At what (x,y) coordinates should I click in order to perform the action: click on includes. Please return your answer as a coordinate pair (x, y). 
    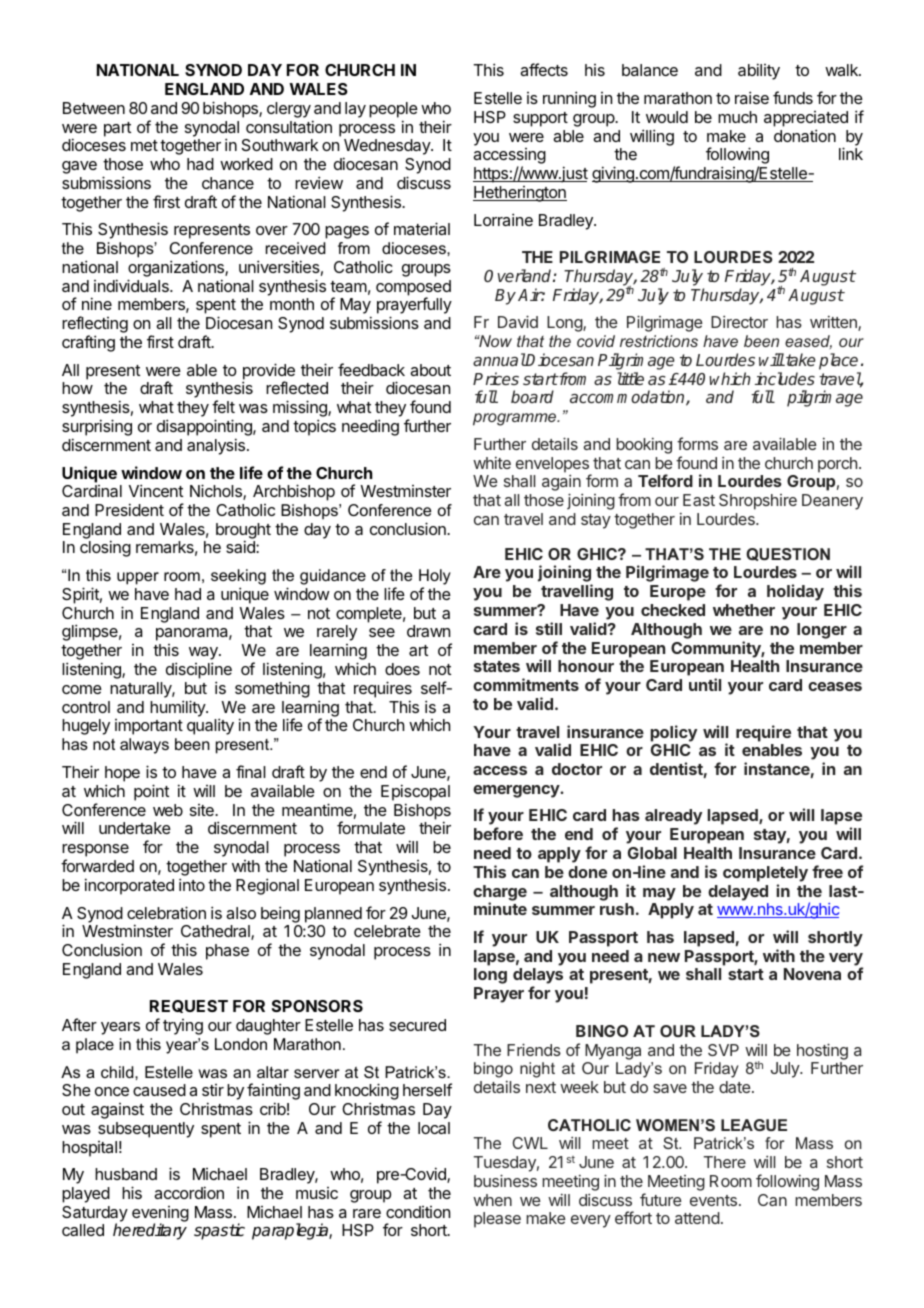
    Looking at the image, I should click on (785, 378).
